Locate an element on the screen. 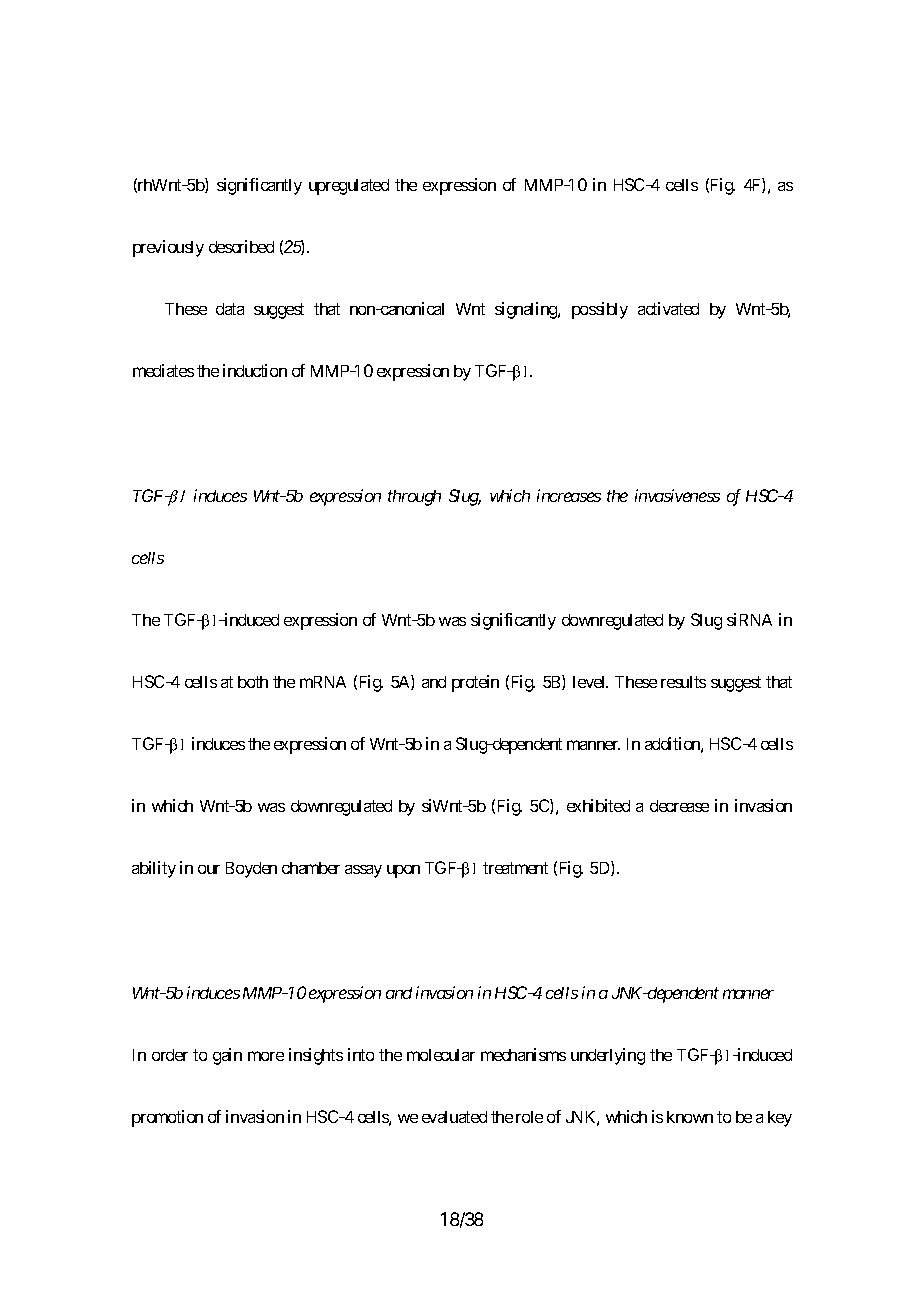 The image size is (924, 1308). upregulated is located at coordinates (349, 187).
